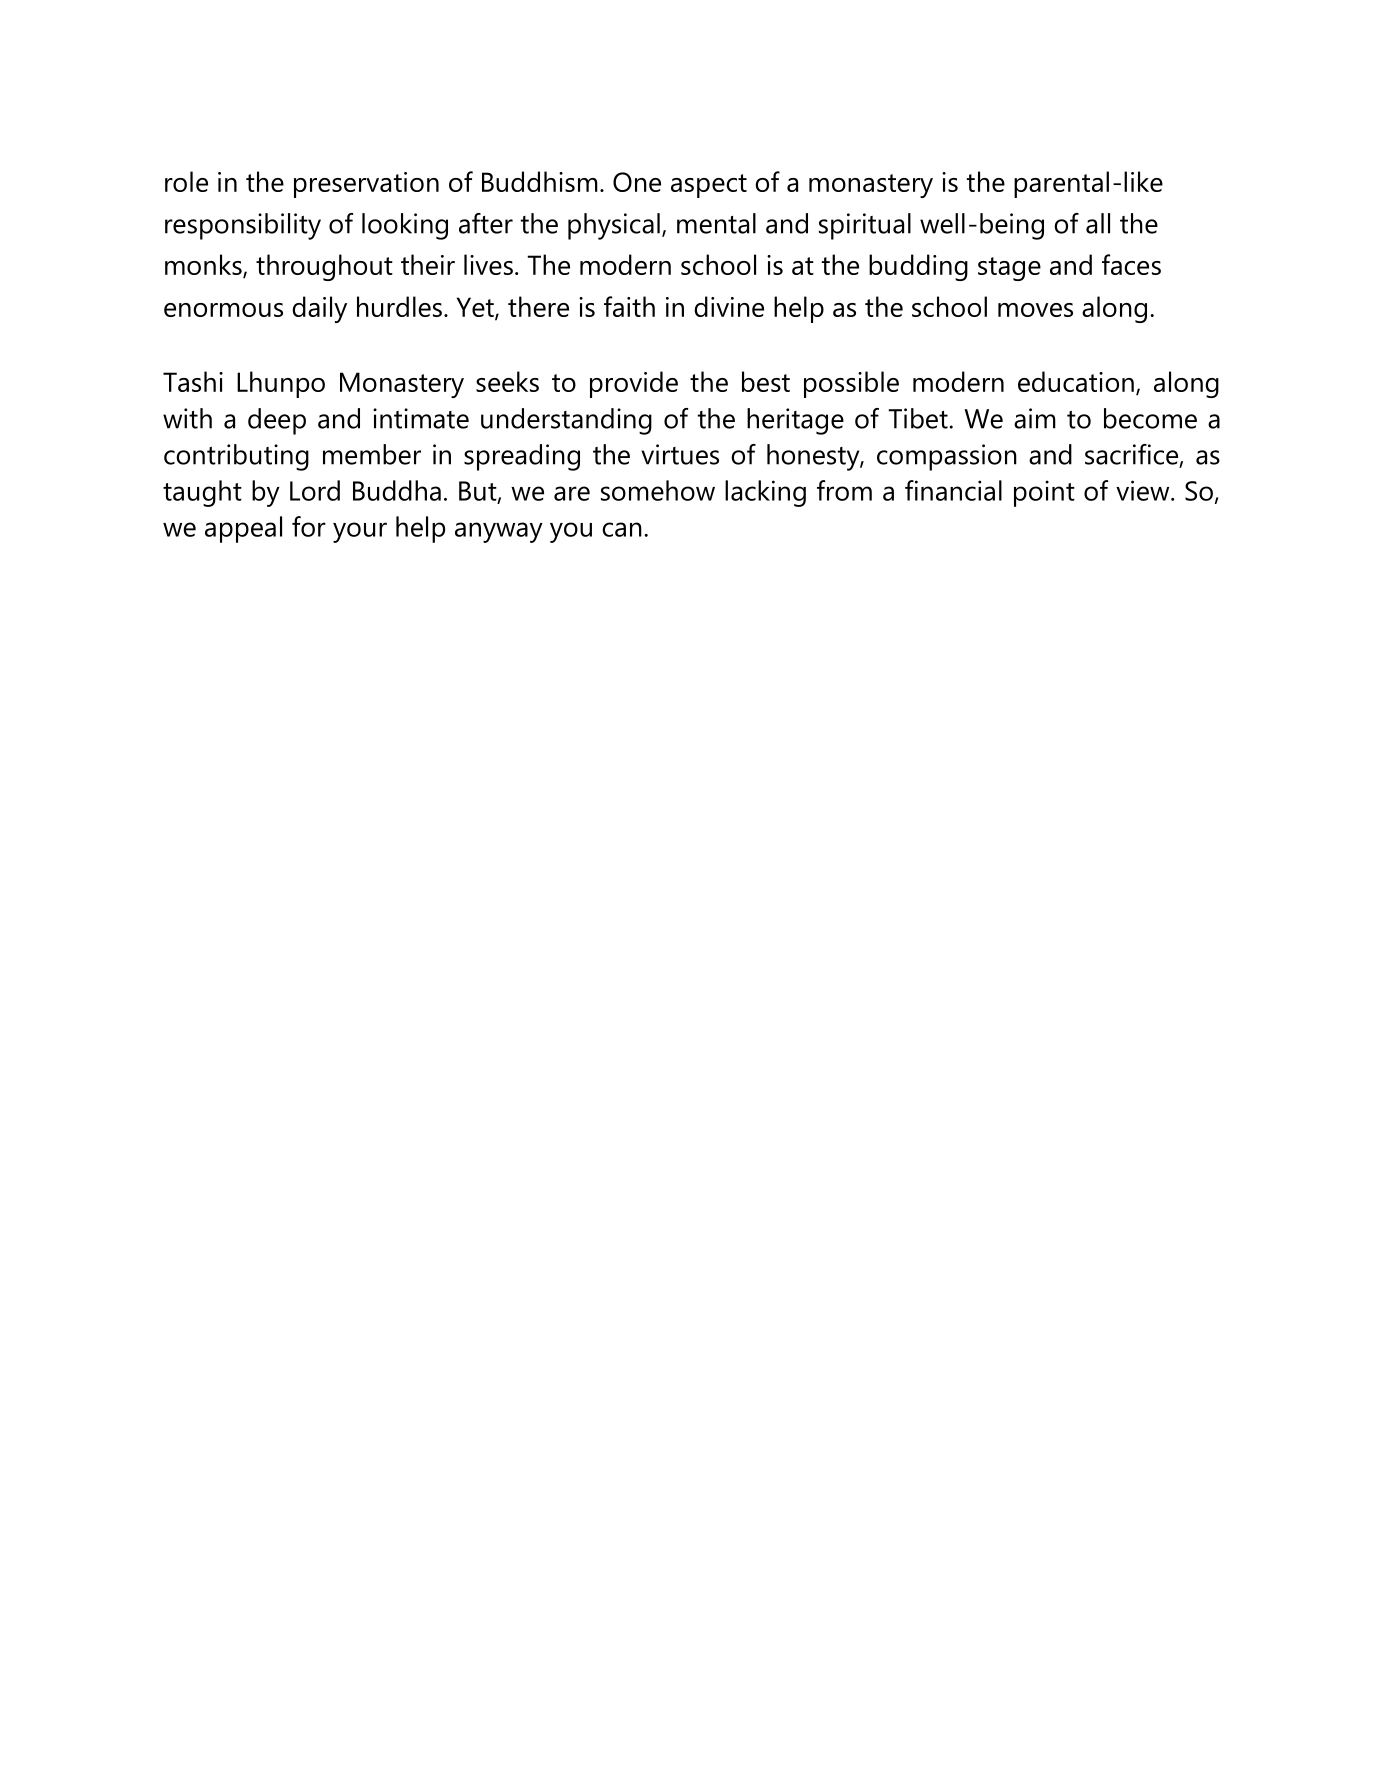 The height and width of the screenshot is (1792, 1384). I want to click on daily, so click(319, 309).
